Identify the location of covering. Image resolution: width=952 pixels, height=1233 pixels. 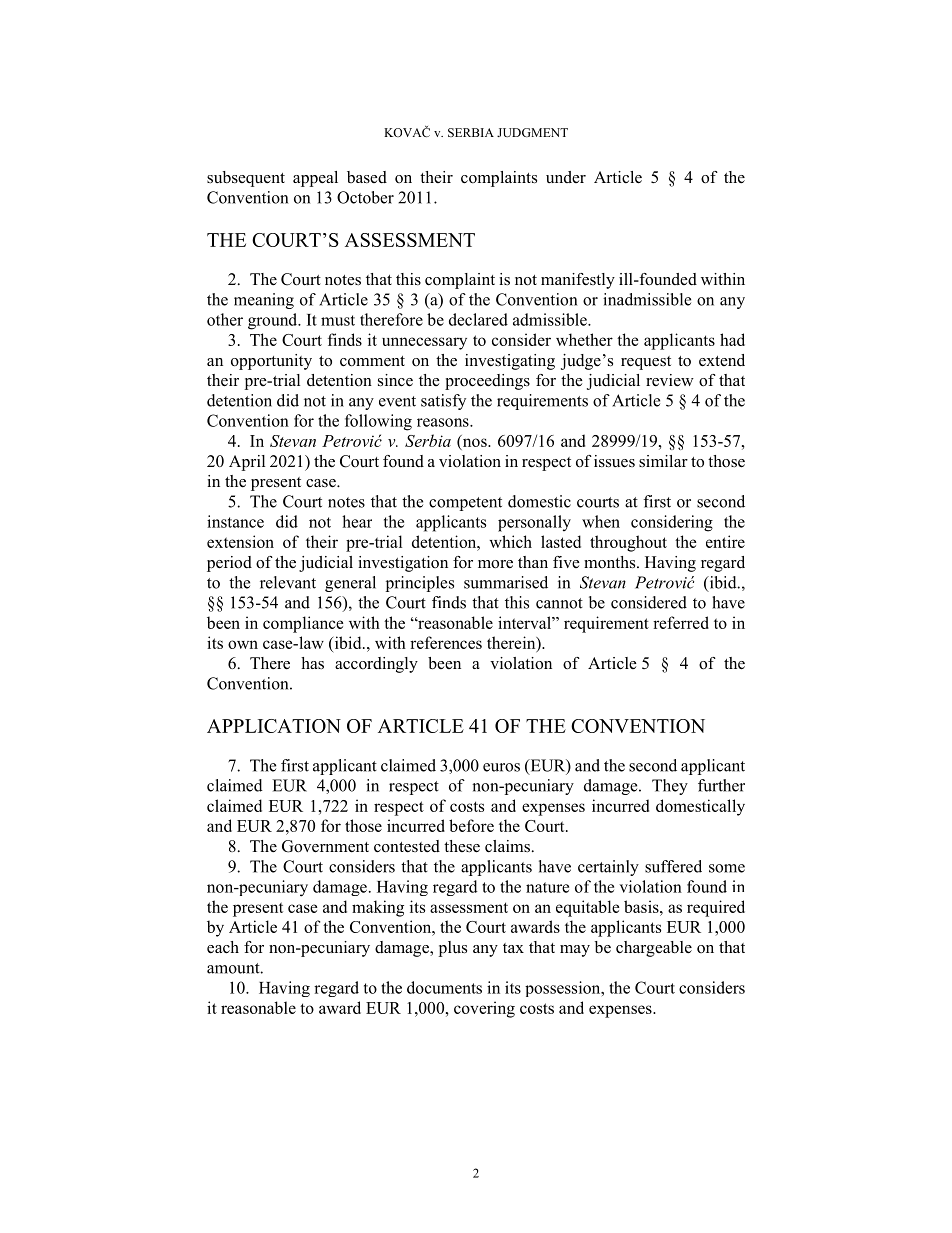
(484, 1009).
